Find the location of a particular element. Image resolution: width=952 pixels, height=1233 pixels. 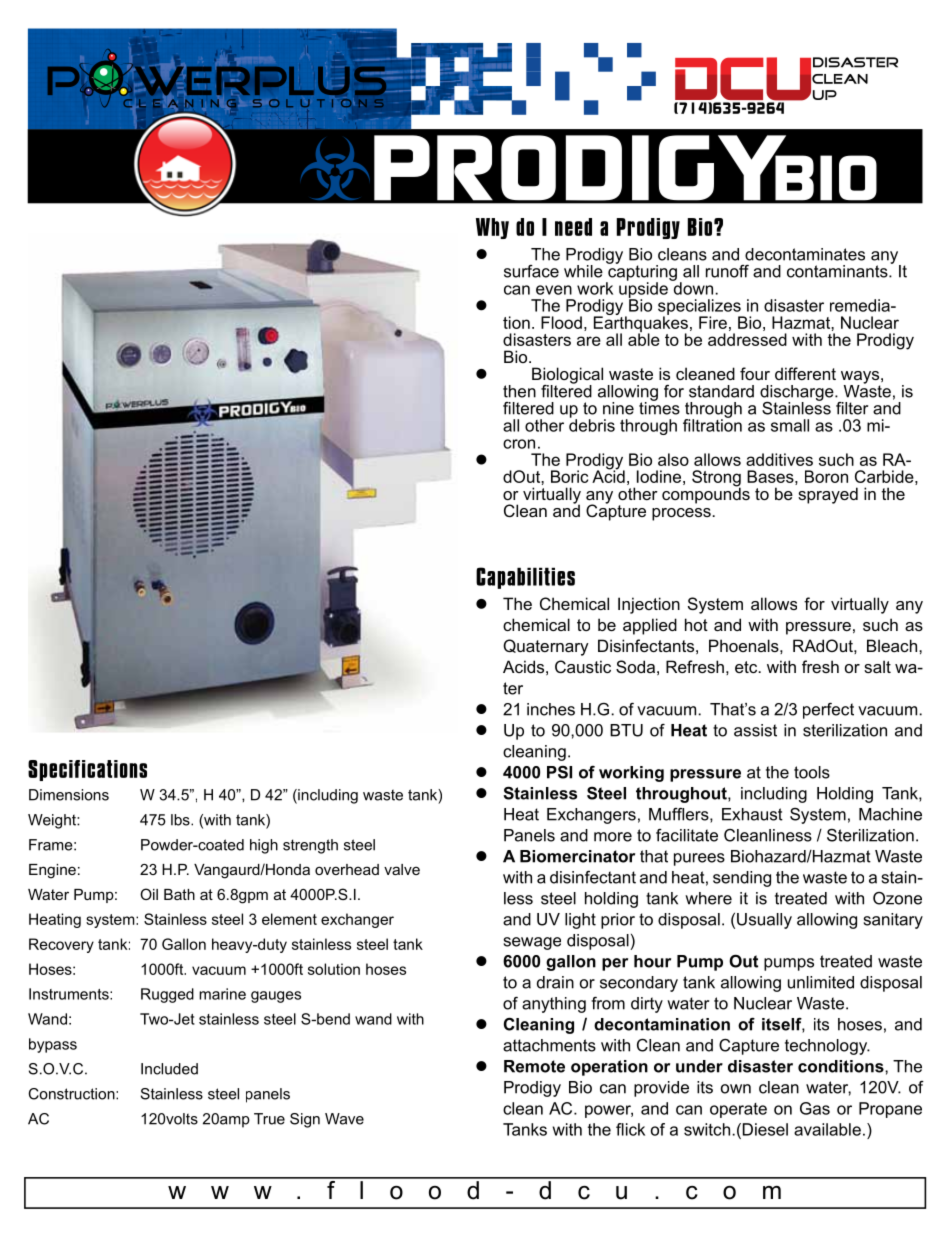

Remote is located at coordinates (534, 1066).
